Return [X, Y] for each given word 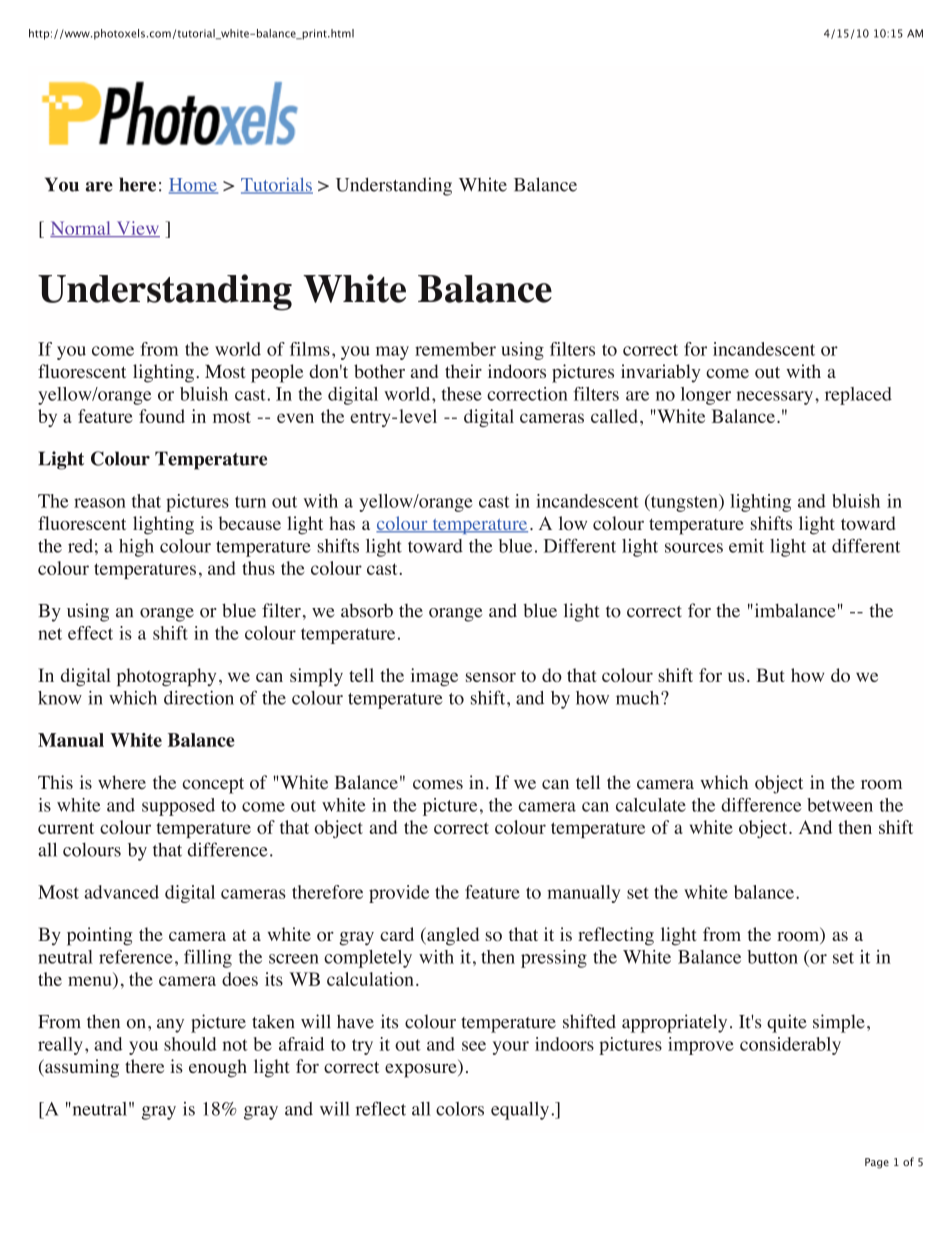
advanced [121, 892]
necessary [774, 398]
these [462, 394]
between [840, 805]
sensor [491, 677]
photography [166, 677]
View [137, 229]
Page [877, 1163]
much [639, 698]
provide [399, 894]
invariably [661, 373]
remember [455, 349]
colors [460, 1109]
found [162, 416]
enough [218, 1068]
